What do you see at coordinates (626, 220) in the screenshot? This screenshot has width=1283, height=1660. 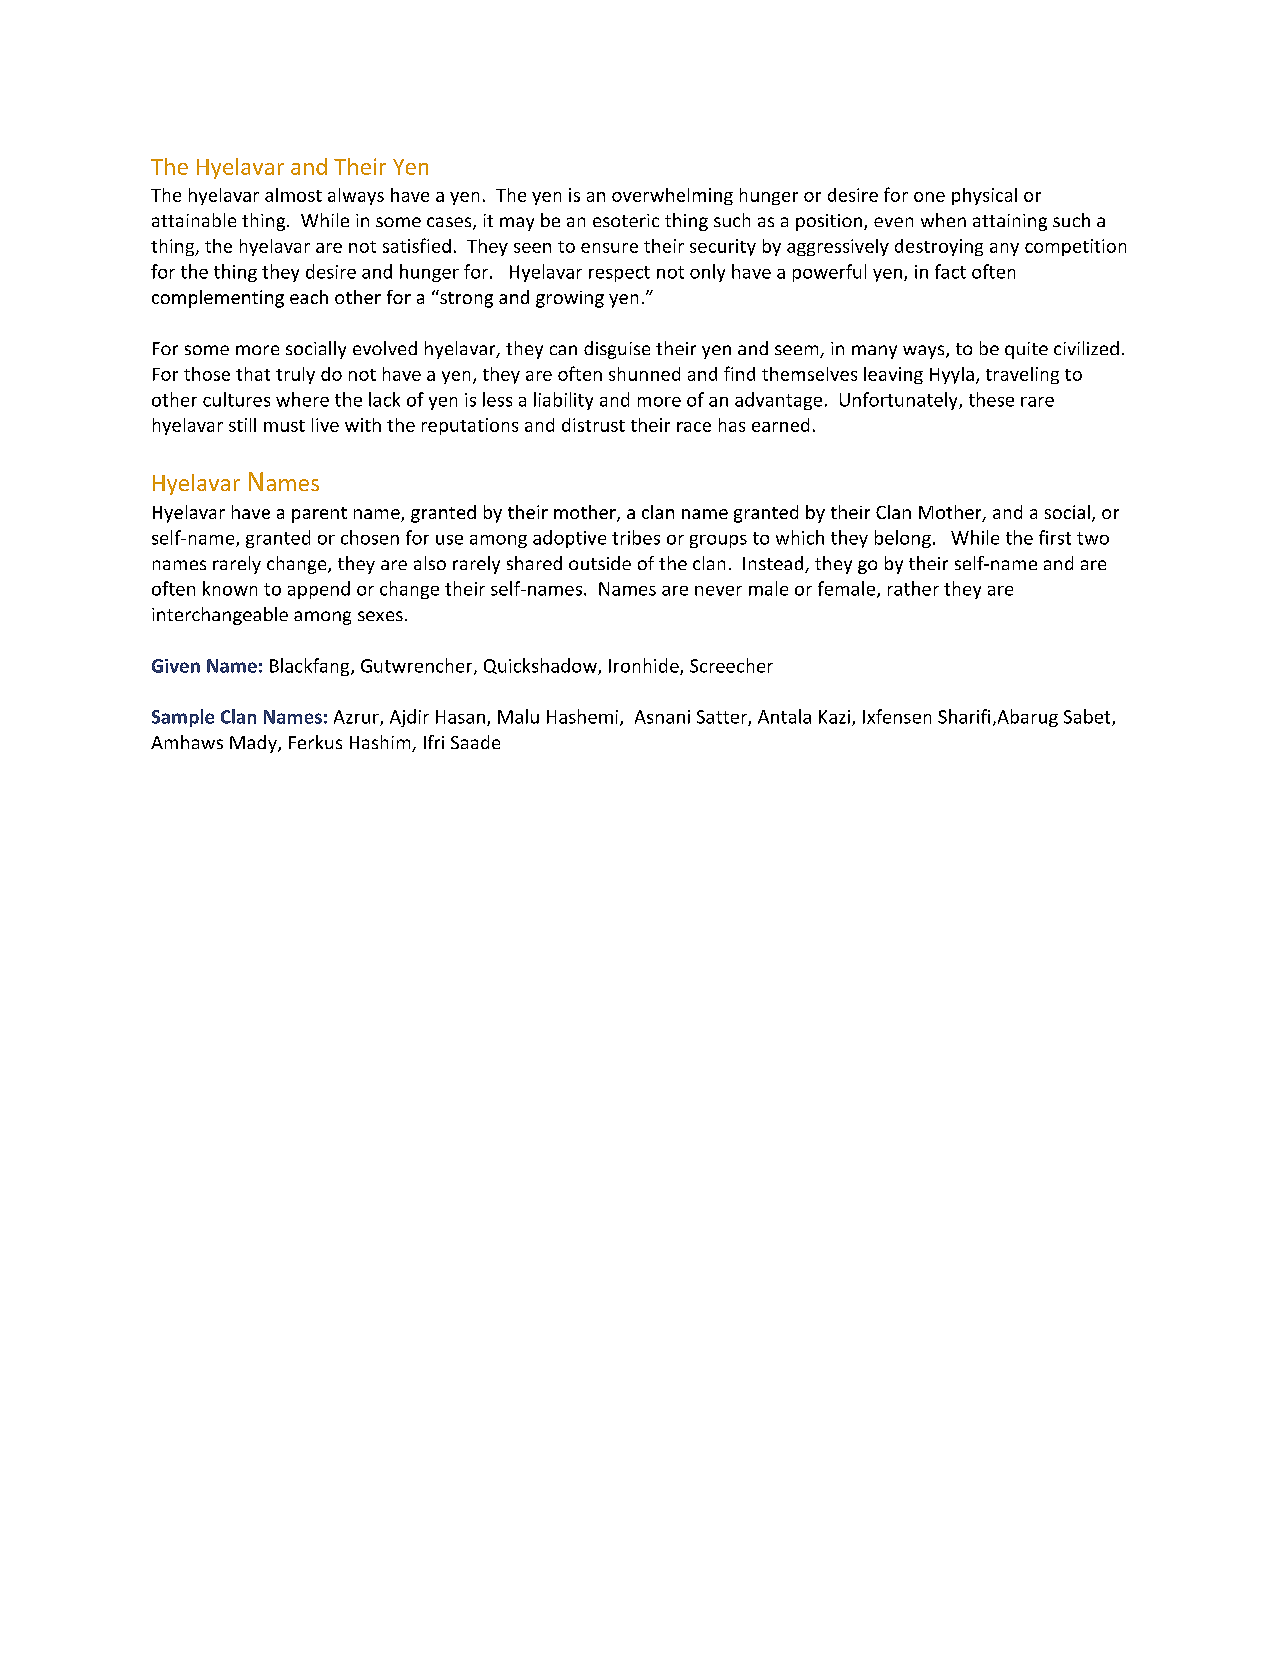 I see `esoteric` at bounding box center [626, 220].
